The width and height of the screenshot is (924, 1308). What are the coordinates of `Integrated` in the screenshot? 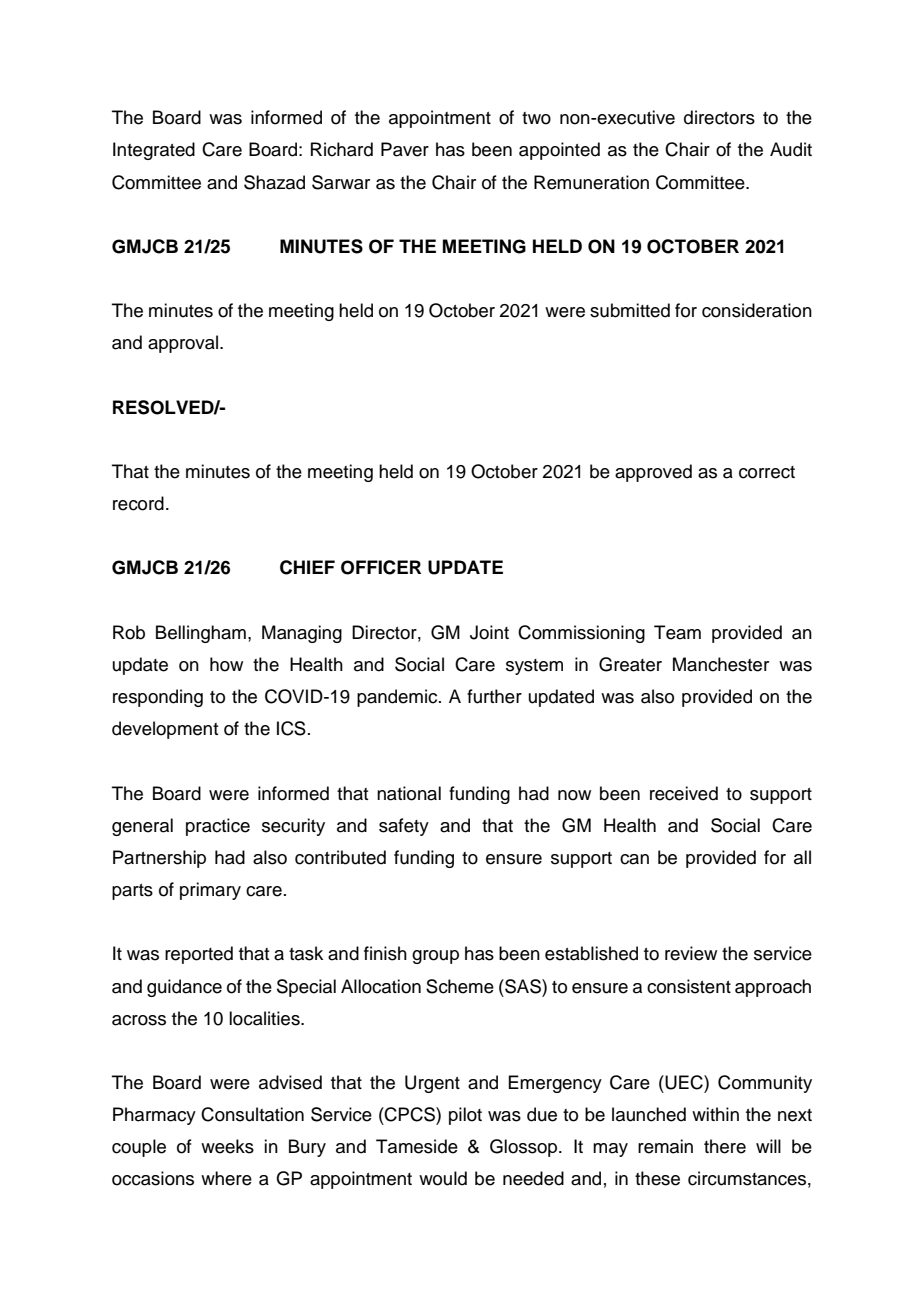 It's located at (154, 151).
